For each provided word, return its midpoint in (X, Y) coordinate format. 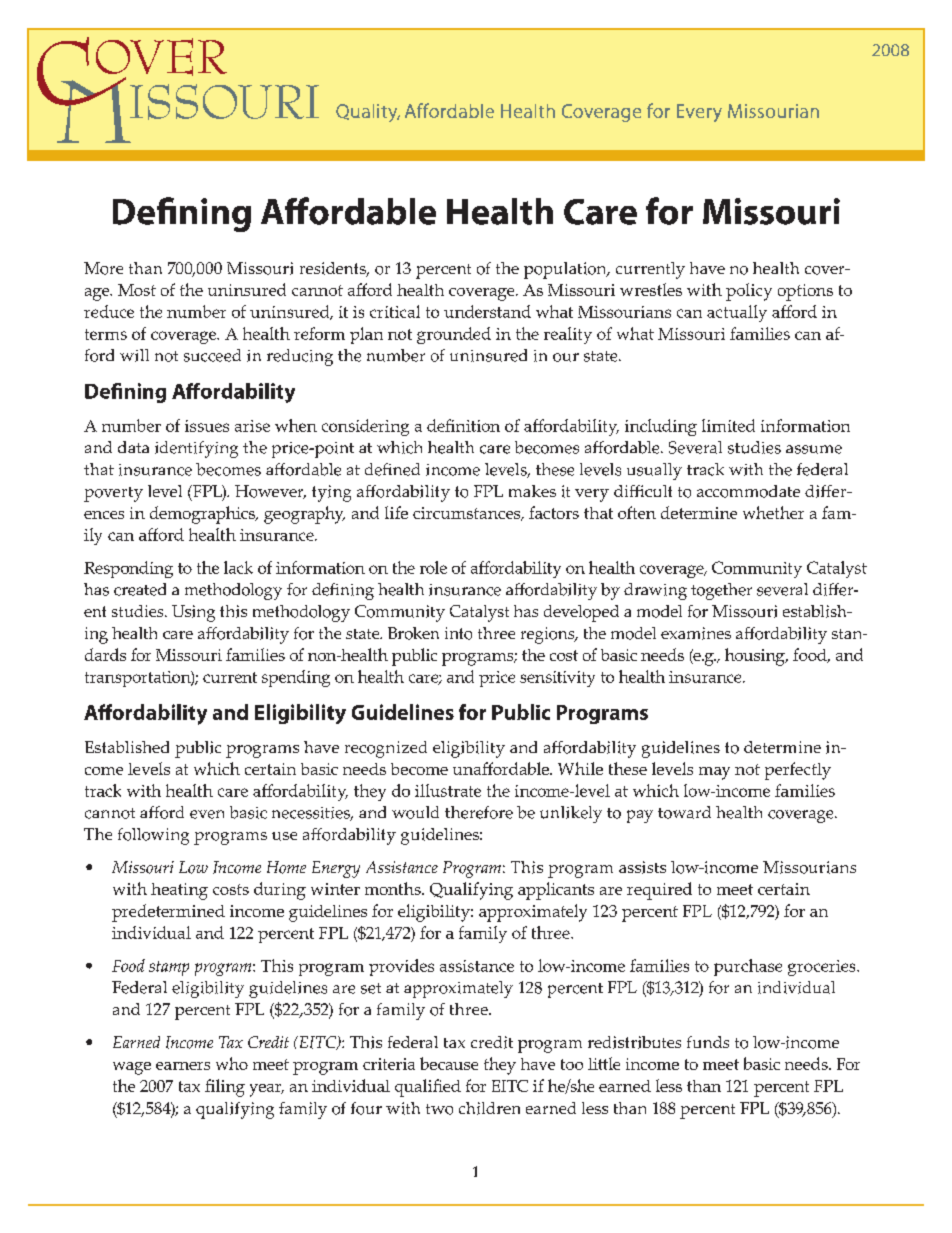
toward (684, 812)
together (721, 591)
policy (749, 292)
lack (238, 567)
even (207, 814)
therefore (479, 812)
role (433, 567)
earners (183, 1066)
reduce (109, 311)
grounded (454, 335)
